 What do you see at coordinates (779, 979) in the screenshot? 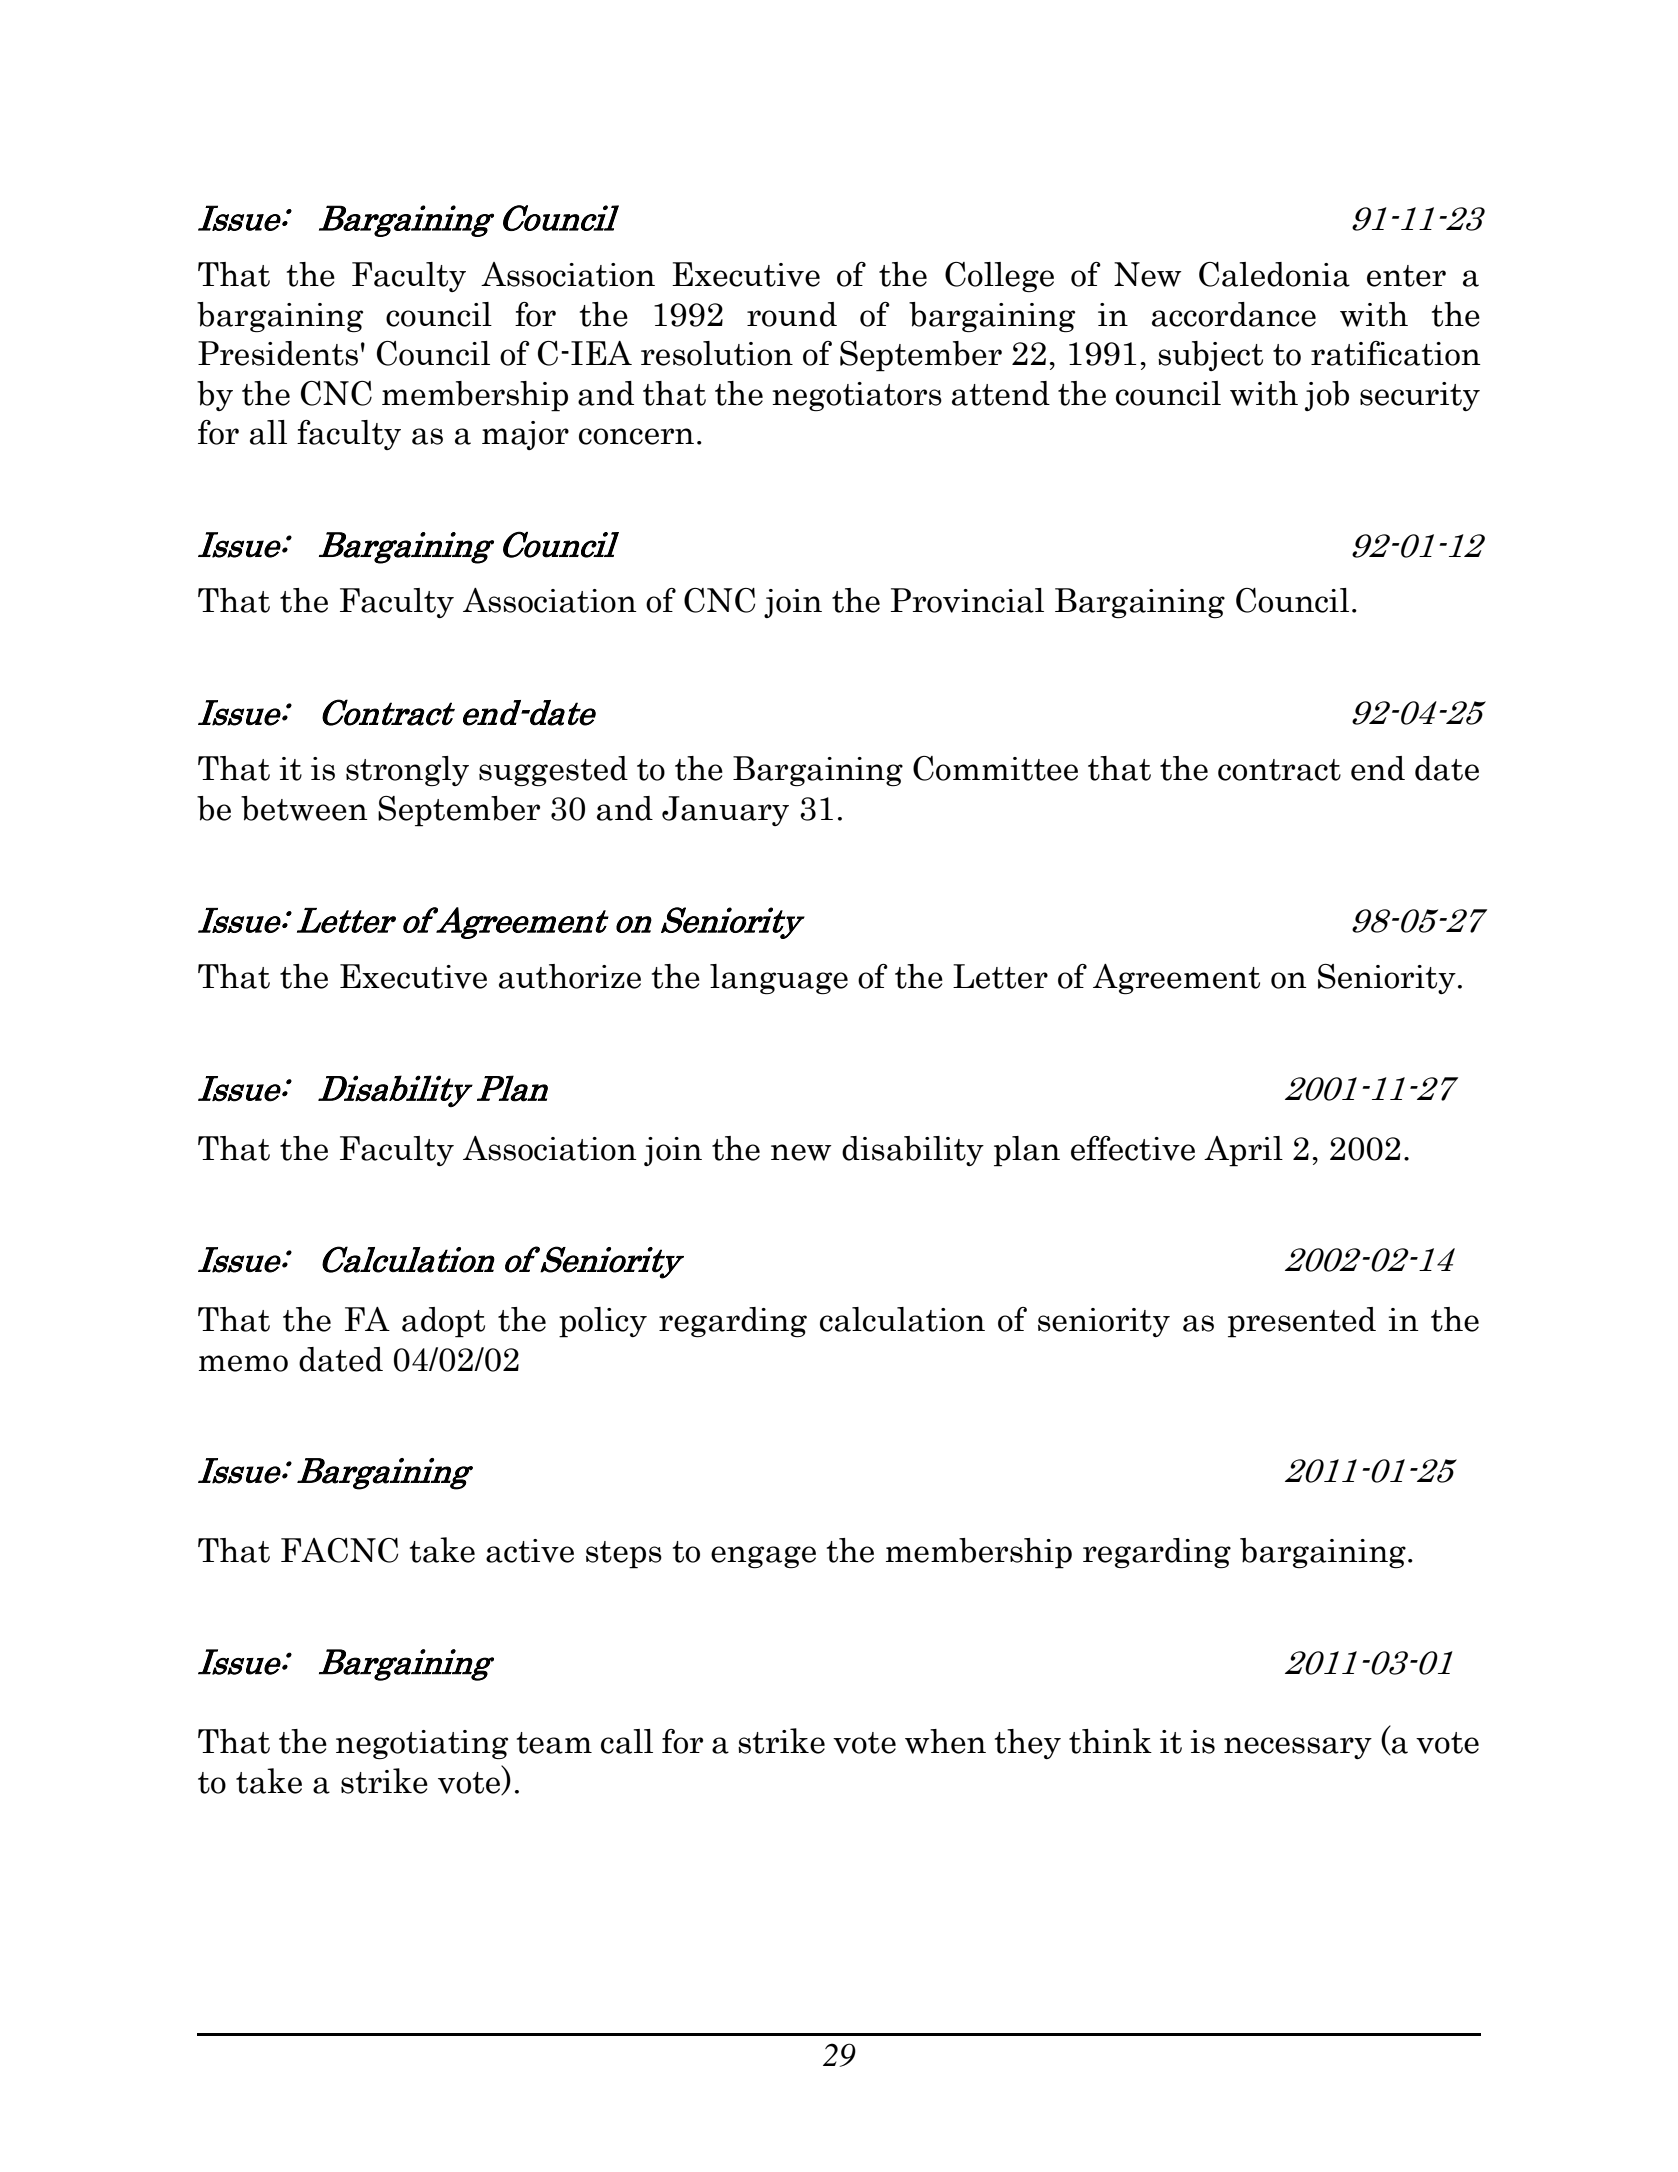
I see `language` at bounding box center [779, 979].
